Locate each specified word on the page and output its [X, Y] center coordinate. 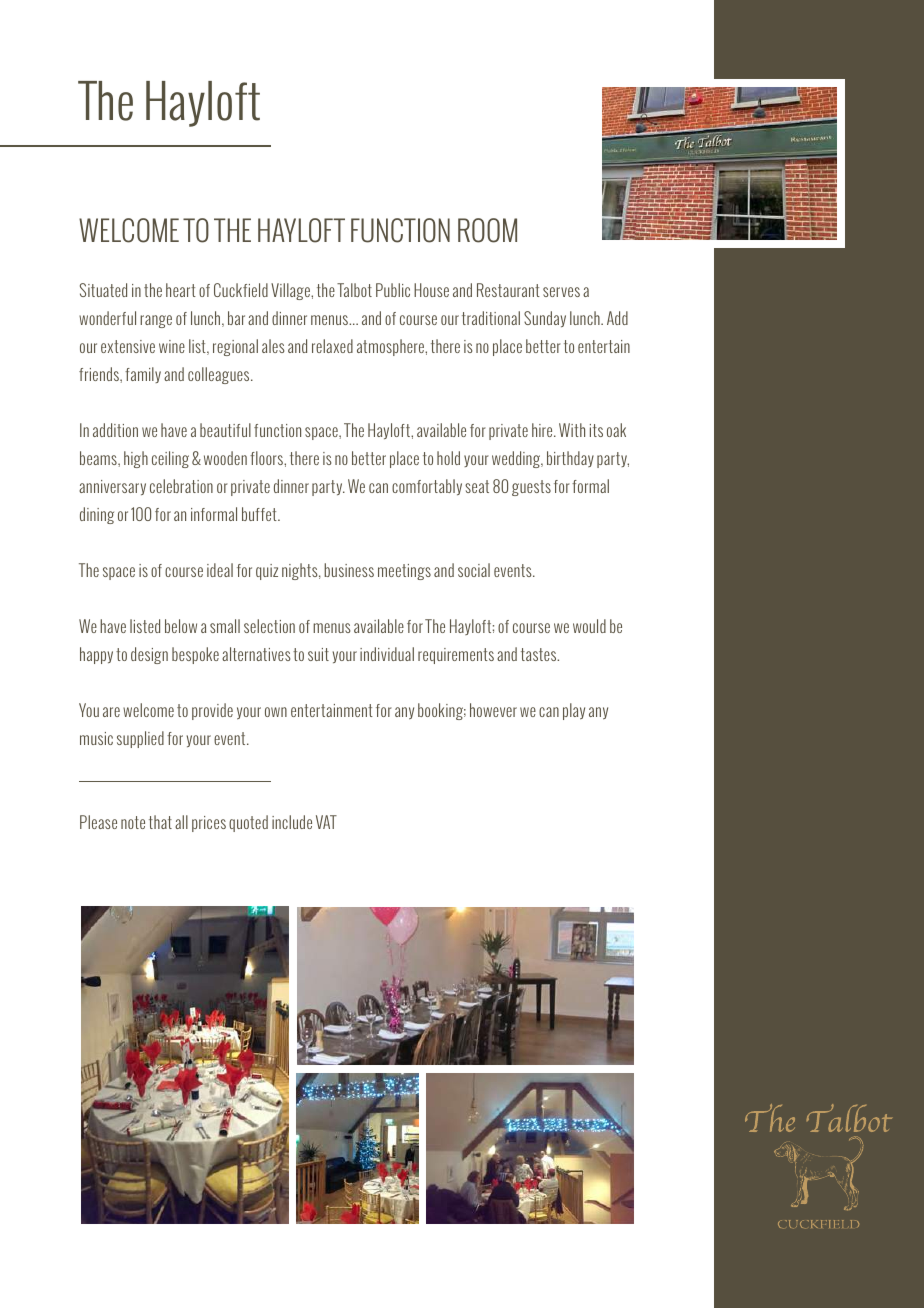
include [292, 822]
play [574, 711]
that [160, 822]
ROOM [487, 230]
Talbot [354, 290]
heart [181, 290]
